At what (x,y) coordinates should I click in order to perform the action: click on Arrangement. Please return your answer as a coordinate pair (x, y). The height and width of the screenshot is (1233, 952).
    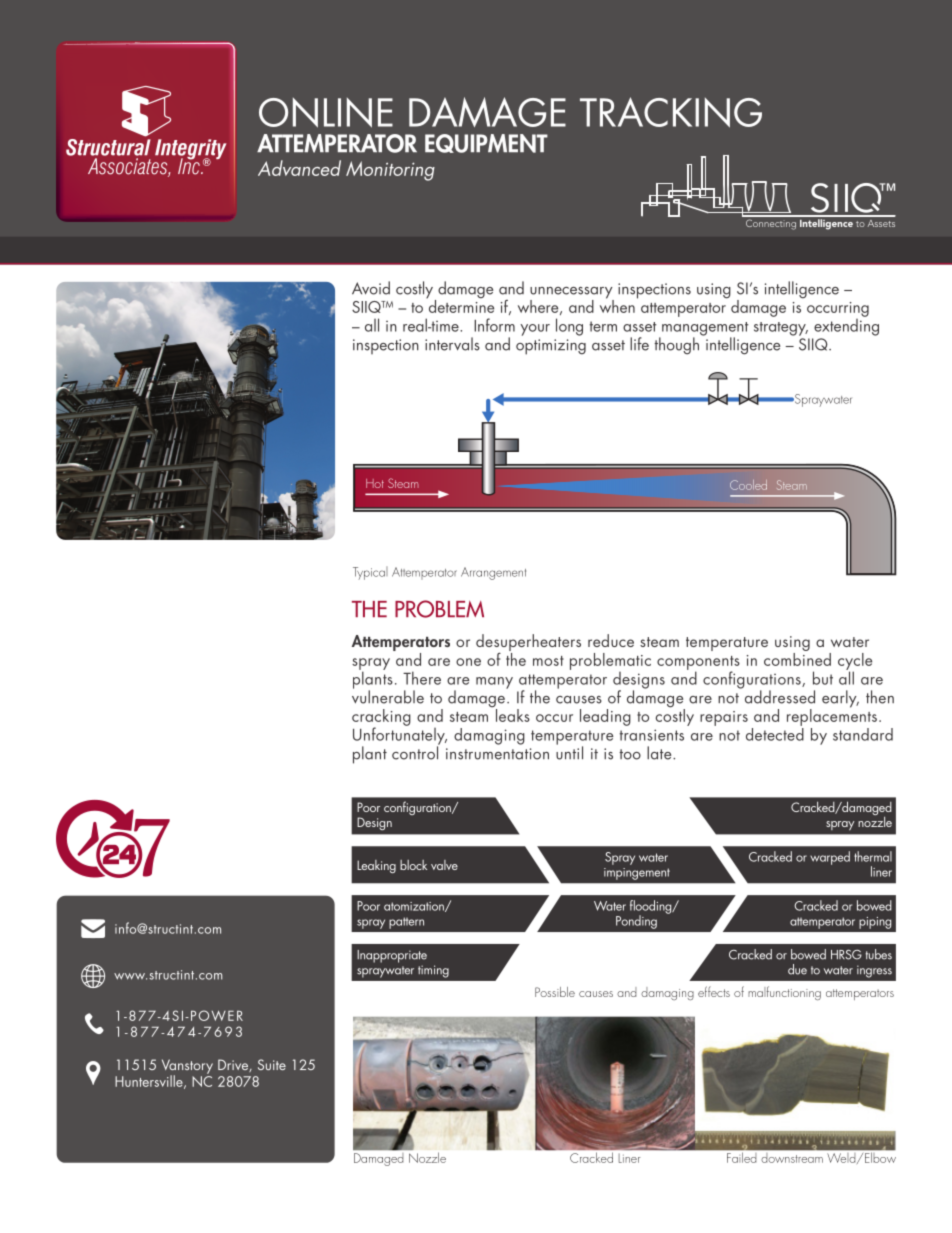
    Looking at the image, I should click on (493, 573).
